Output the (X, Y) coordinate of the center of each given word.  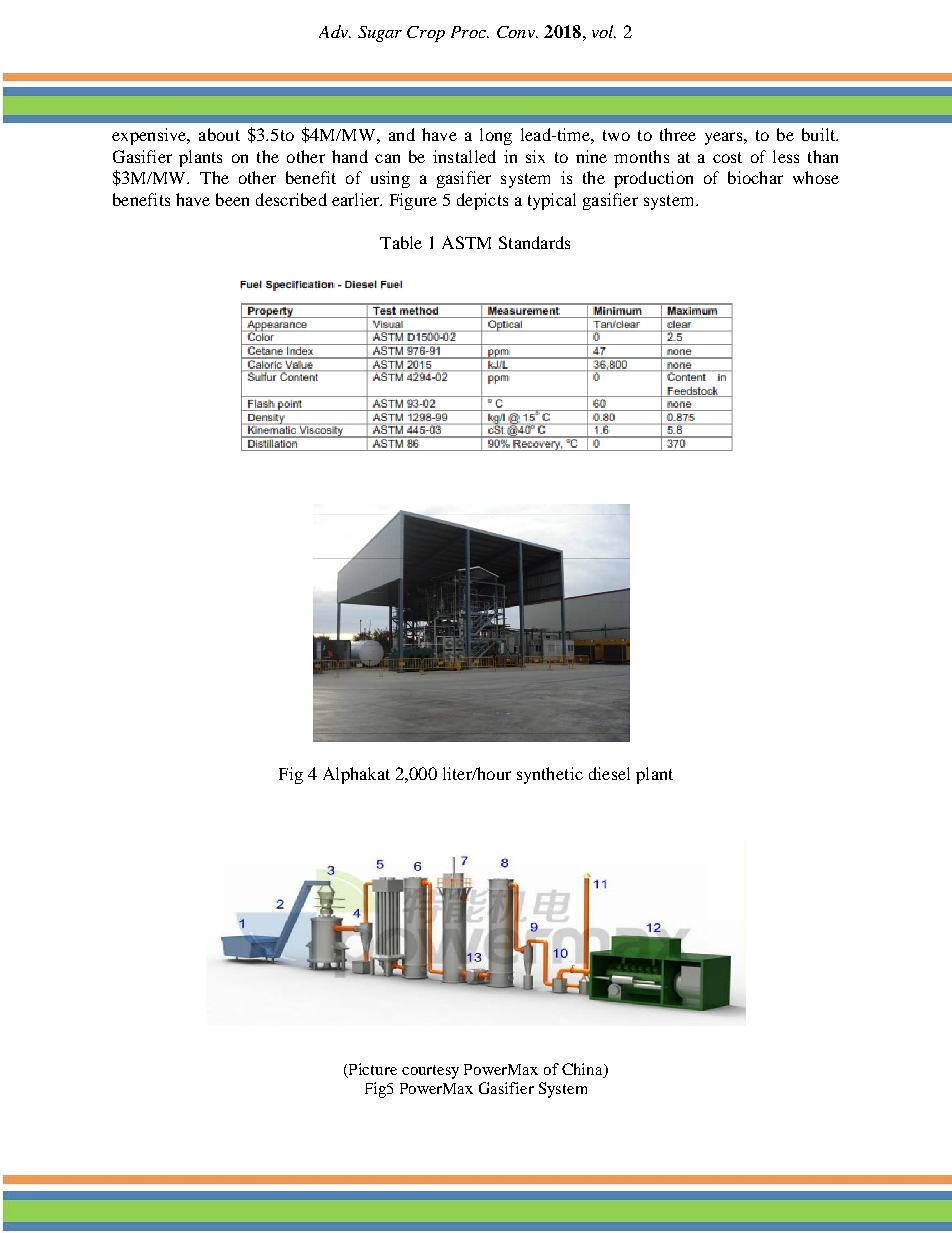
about (219, 134)
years (723, 138)
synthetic (550, 775)
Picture (373, 1069)
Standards (534, 242)
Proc (469, 32)
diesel (609, 773)
